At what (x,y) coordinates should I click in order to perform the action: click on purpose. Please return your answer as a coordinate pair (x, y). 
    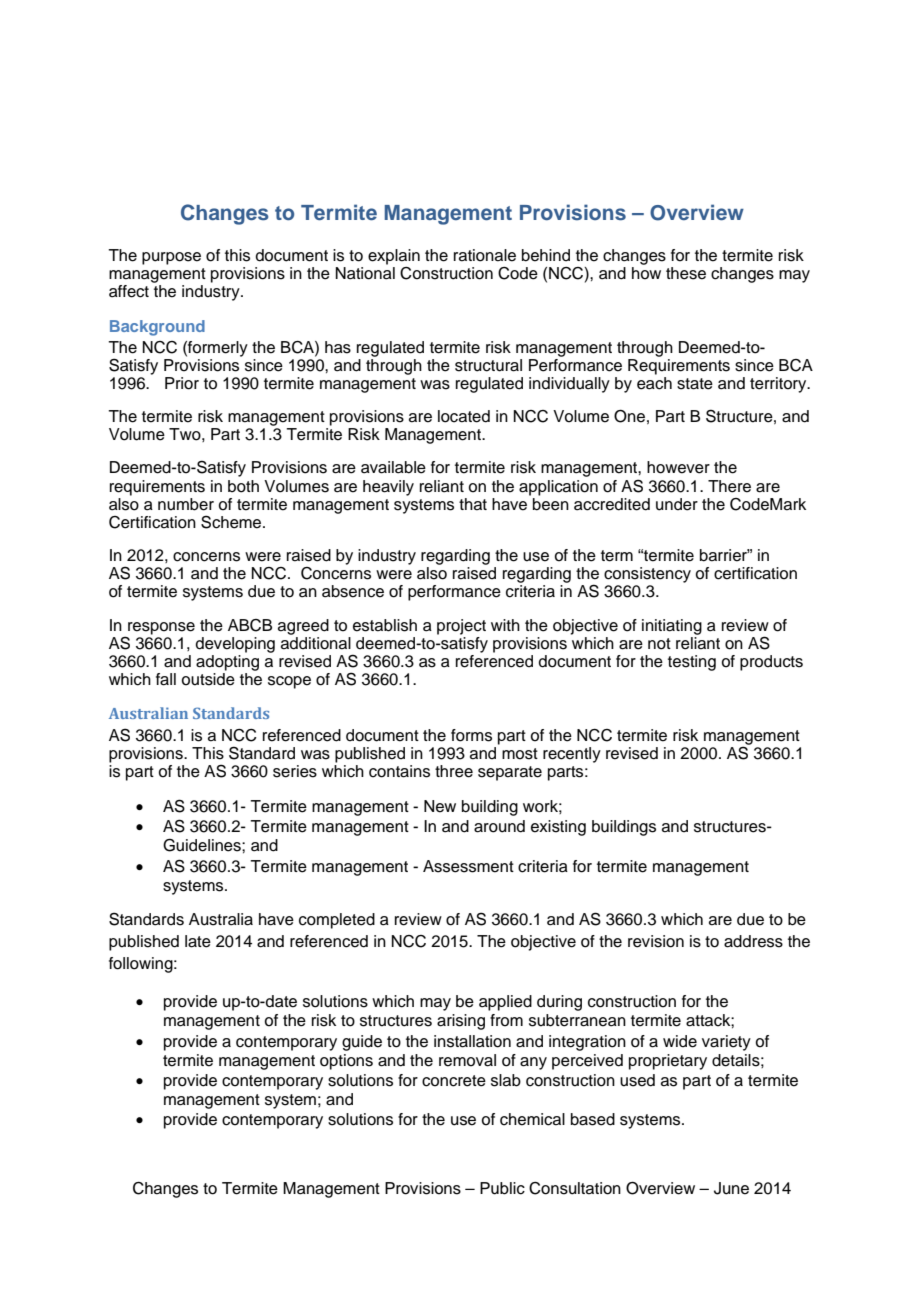
    Looking at the image, I should click on (171, 258).
